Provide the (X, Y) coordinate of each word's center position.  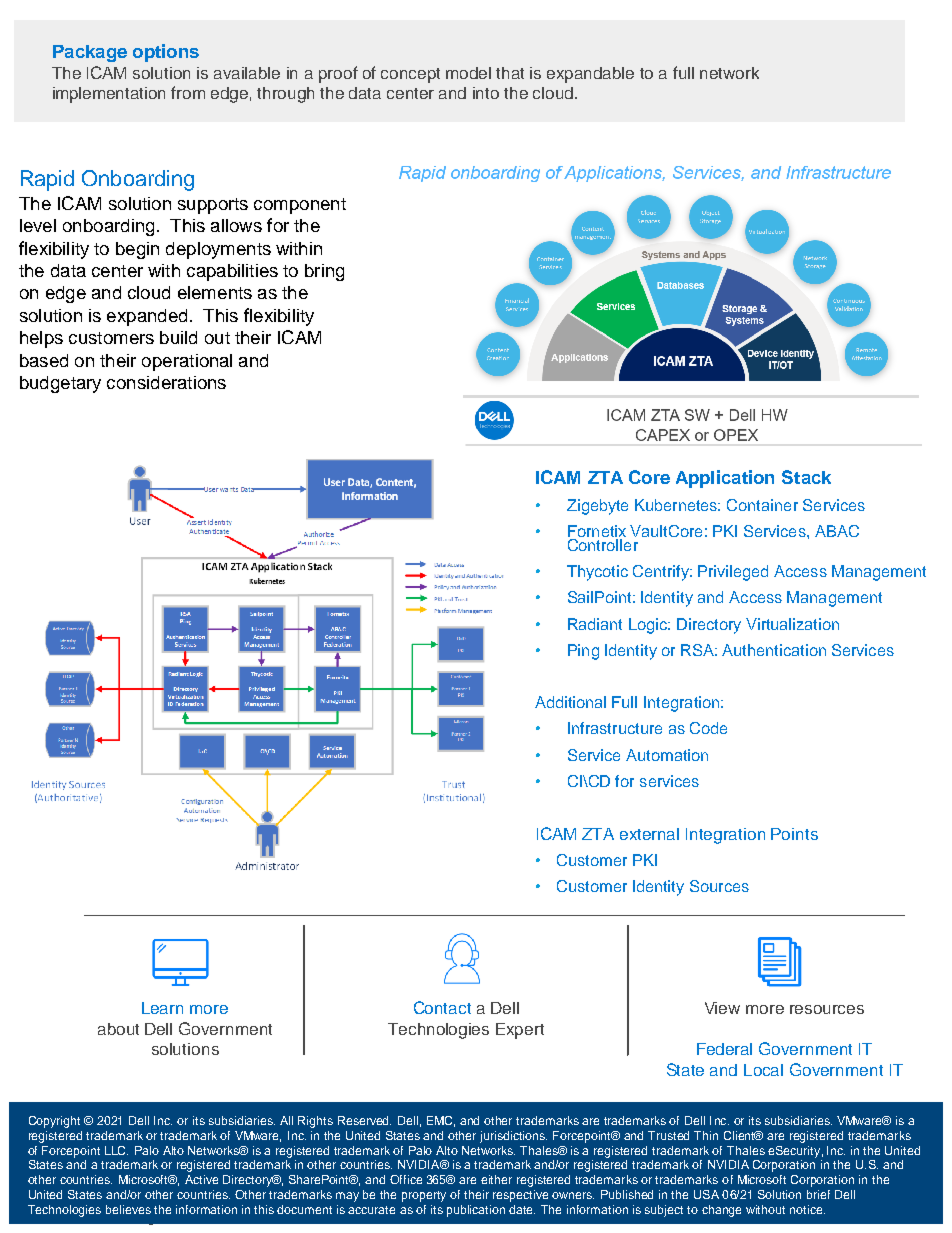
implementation (109, 95)
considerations (166, 382)
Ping (583, 652)
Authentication (774, 650)
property (424, 1196)
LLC (116, 1150)
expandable (590, 75)
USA (706, 1194)
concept (410, 75)
